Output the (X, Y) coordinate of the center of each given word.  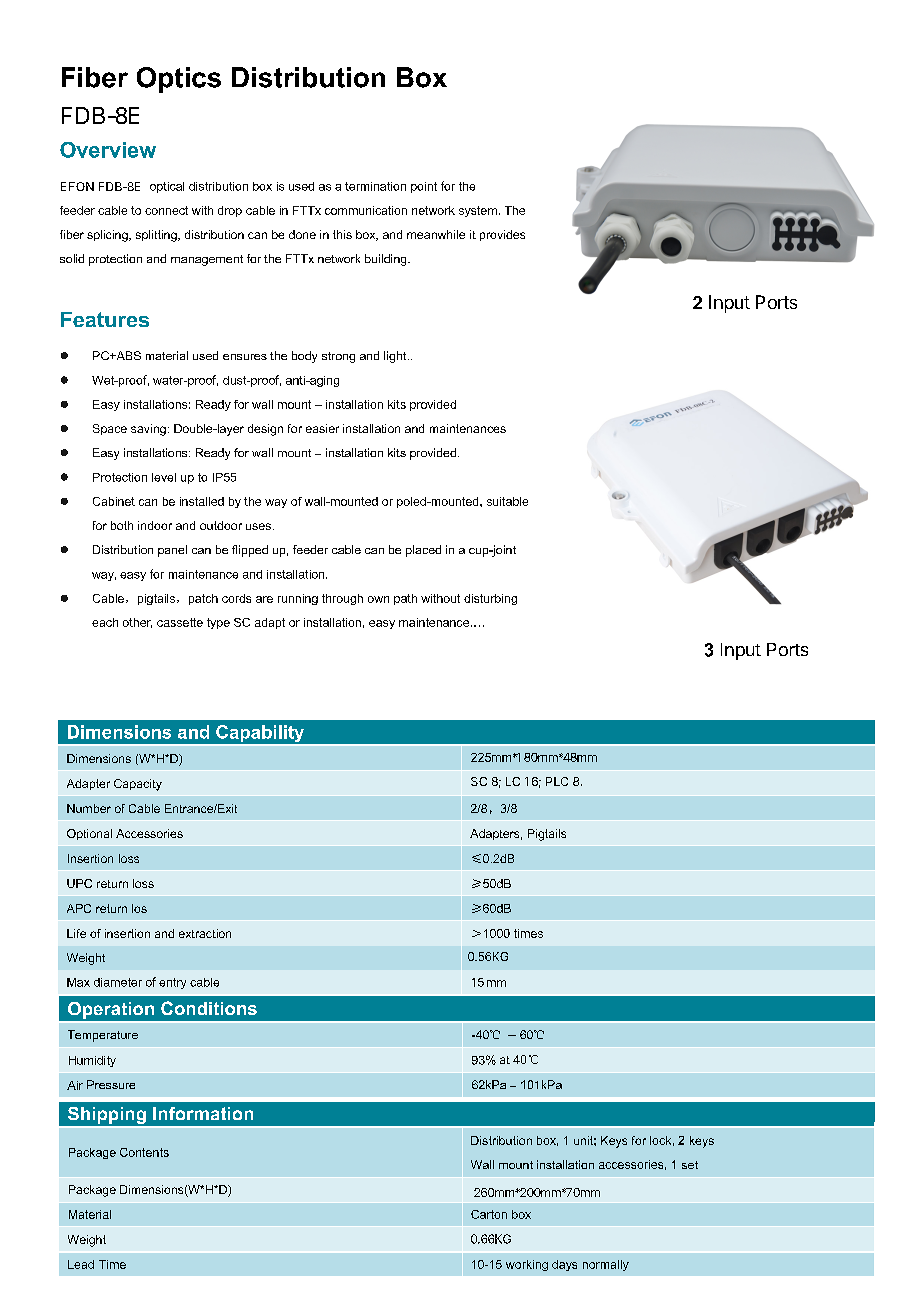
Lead (81, 1264)
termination (375, 186)
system (478, 211)
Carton (489, 1214)
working (527, 1265)
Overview (108, 150)
